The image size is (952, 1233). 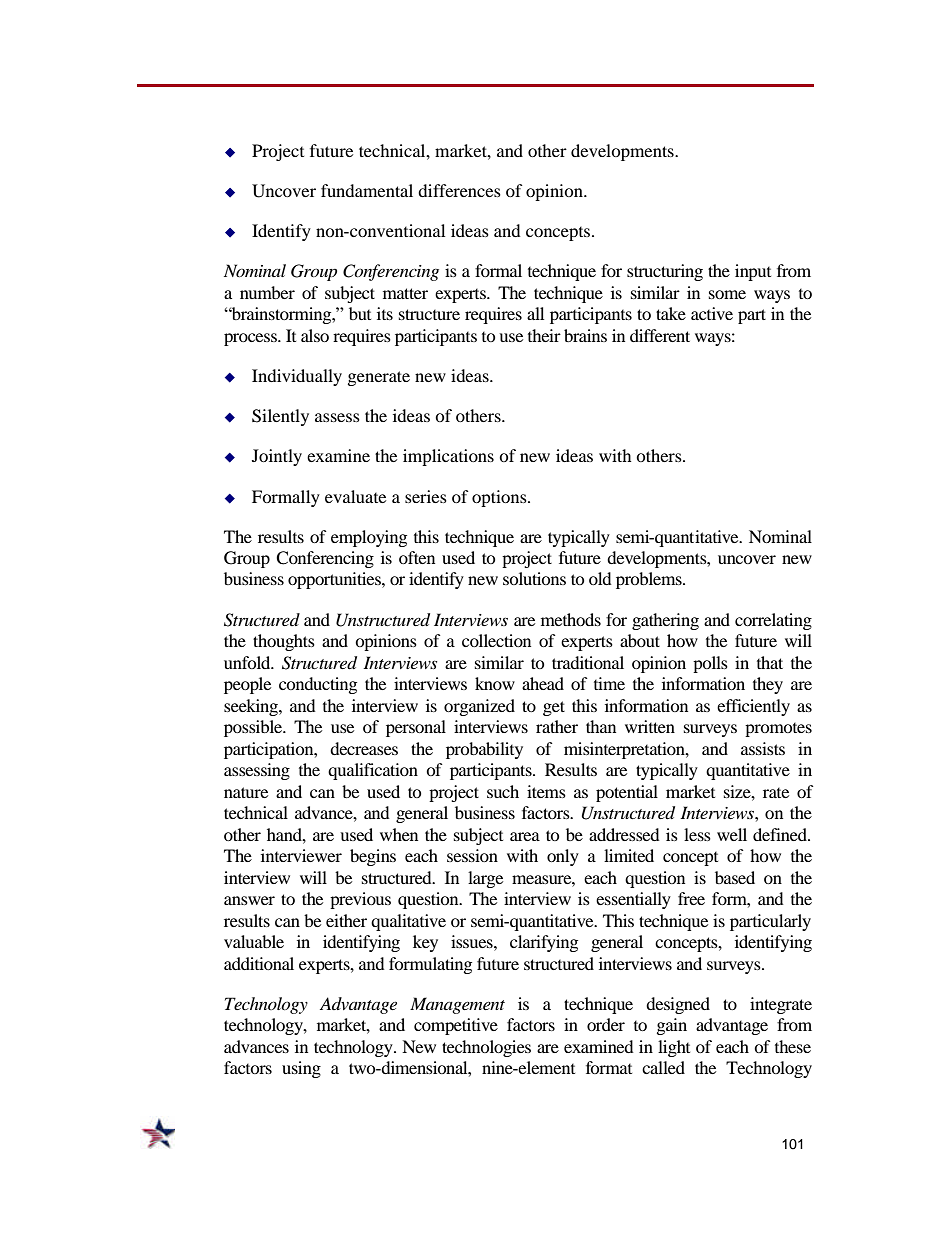 I want to click on technologies, so click(x=486, y=1048).
